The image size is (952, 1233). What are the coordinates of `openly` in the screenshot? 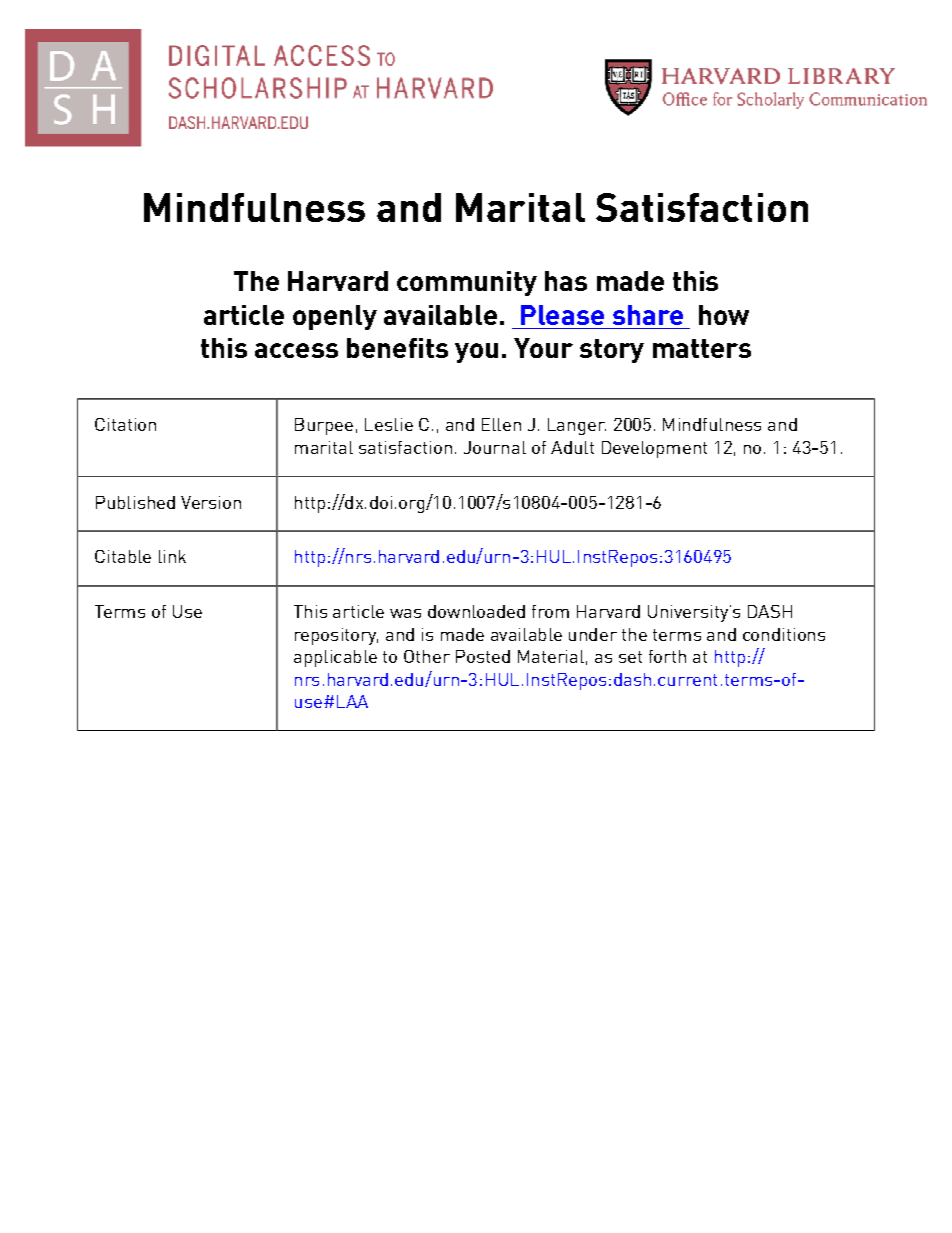 It's located at (335, 317).
